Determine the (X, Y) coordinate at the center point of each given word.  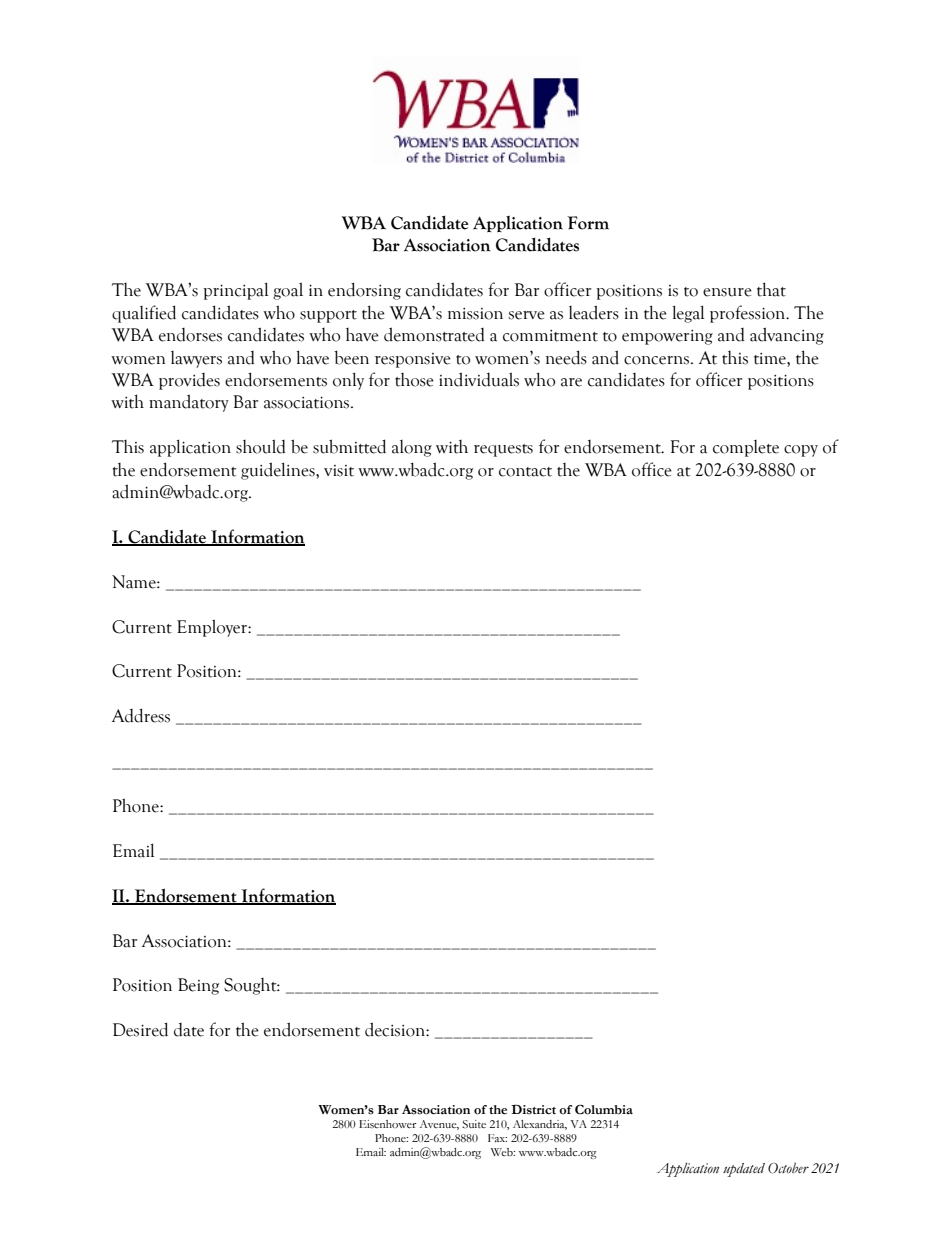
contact (525, 472)
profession (749, 314)
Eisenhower (388, 1124)
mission (475, 314)
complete (746, 448)
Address (141, 715)
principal (235, 291)
